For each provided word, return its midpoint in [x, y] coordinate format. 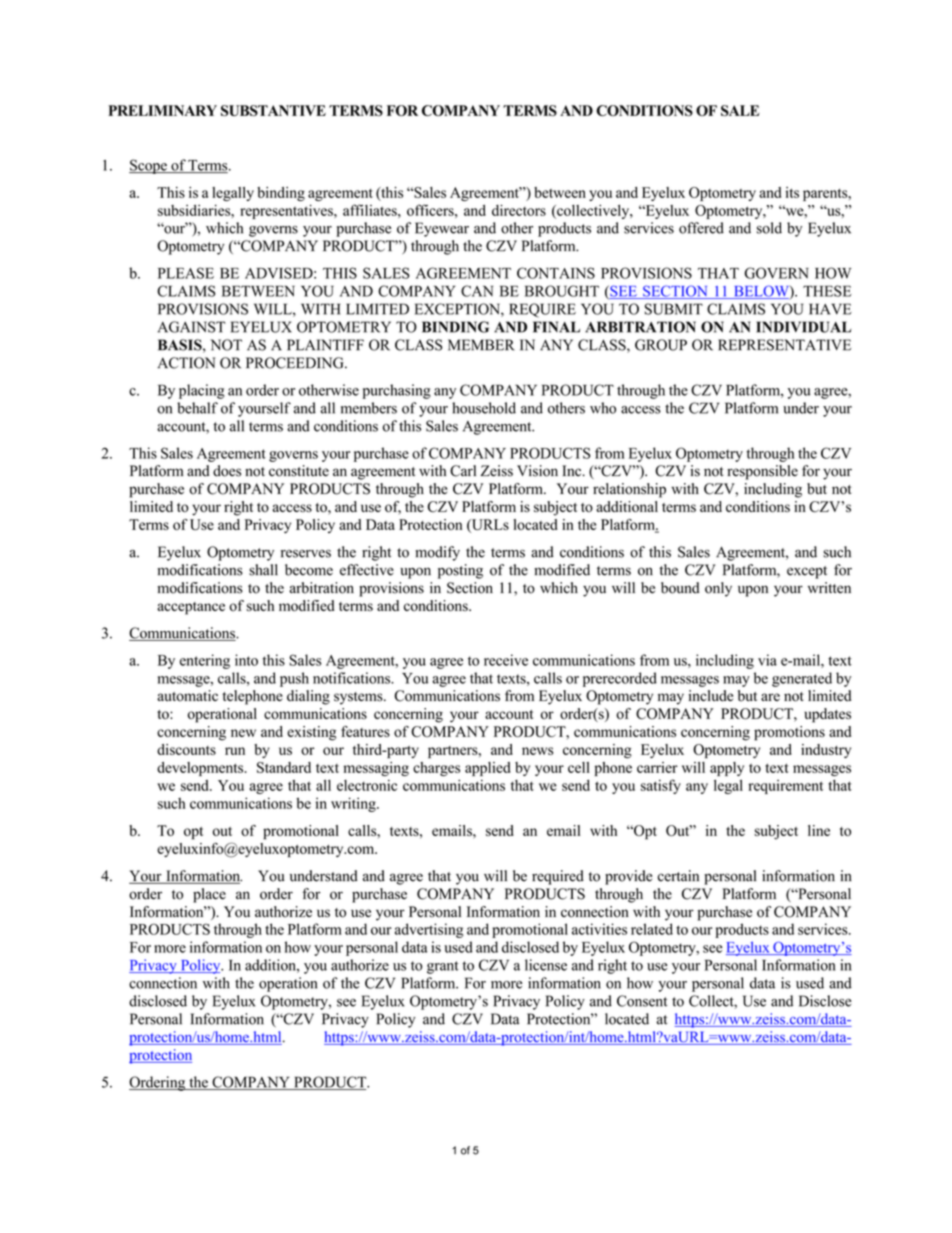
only [718, 589]
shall [263, 570]
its [792, 192]
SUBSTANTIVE [273, 110]
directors [519, 210]
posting [460, 571]
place [209, 895]
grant [443, 967]
